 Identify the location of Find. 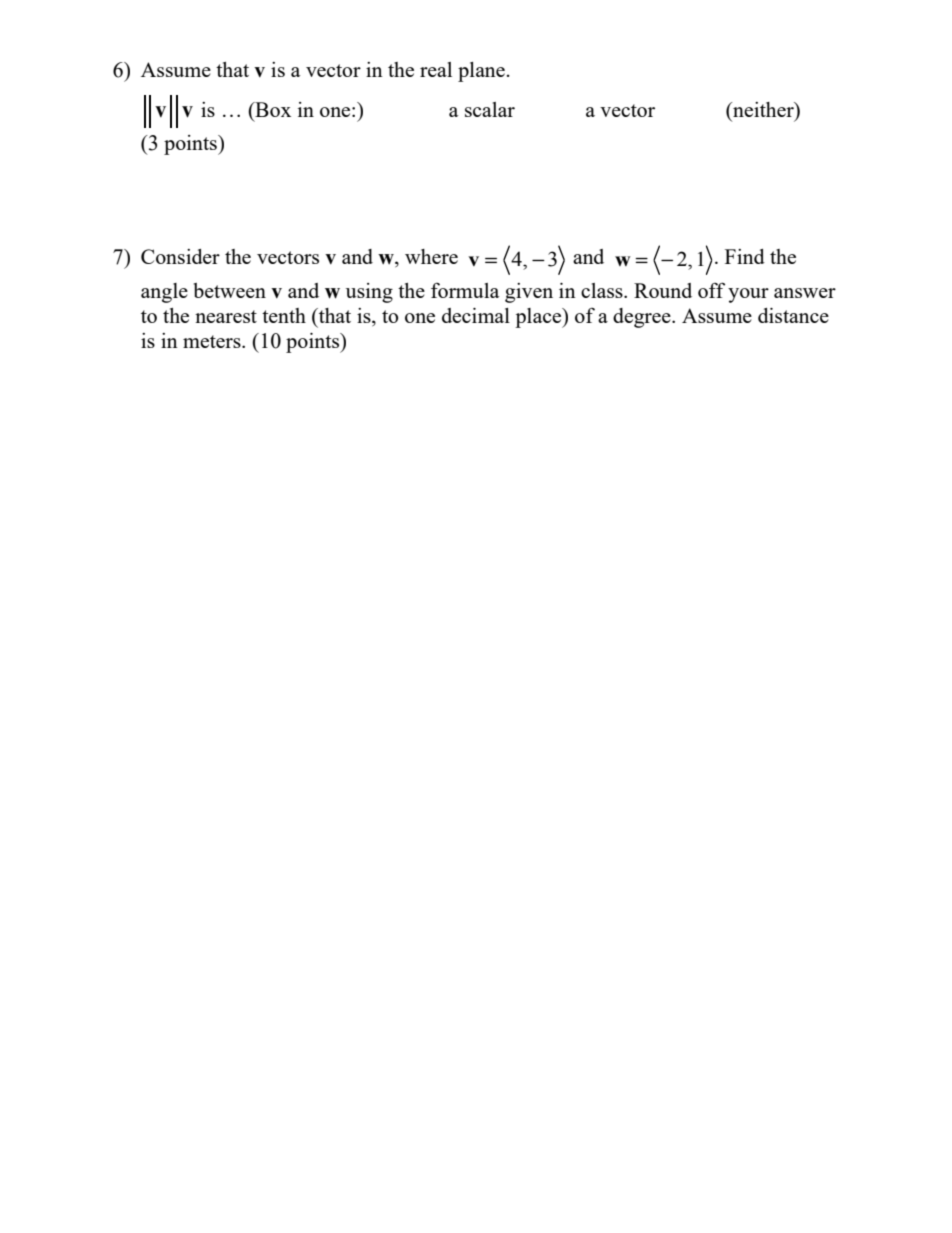
(745, 256).
